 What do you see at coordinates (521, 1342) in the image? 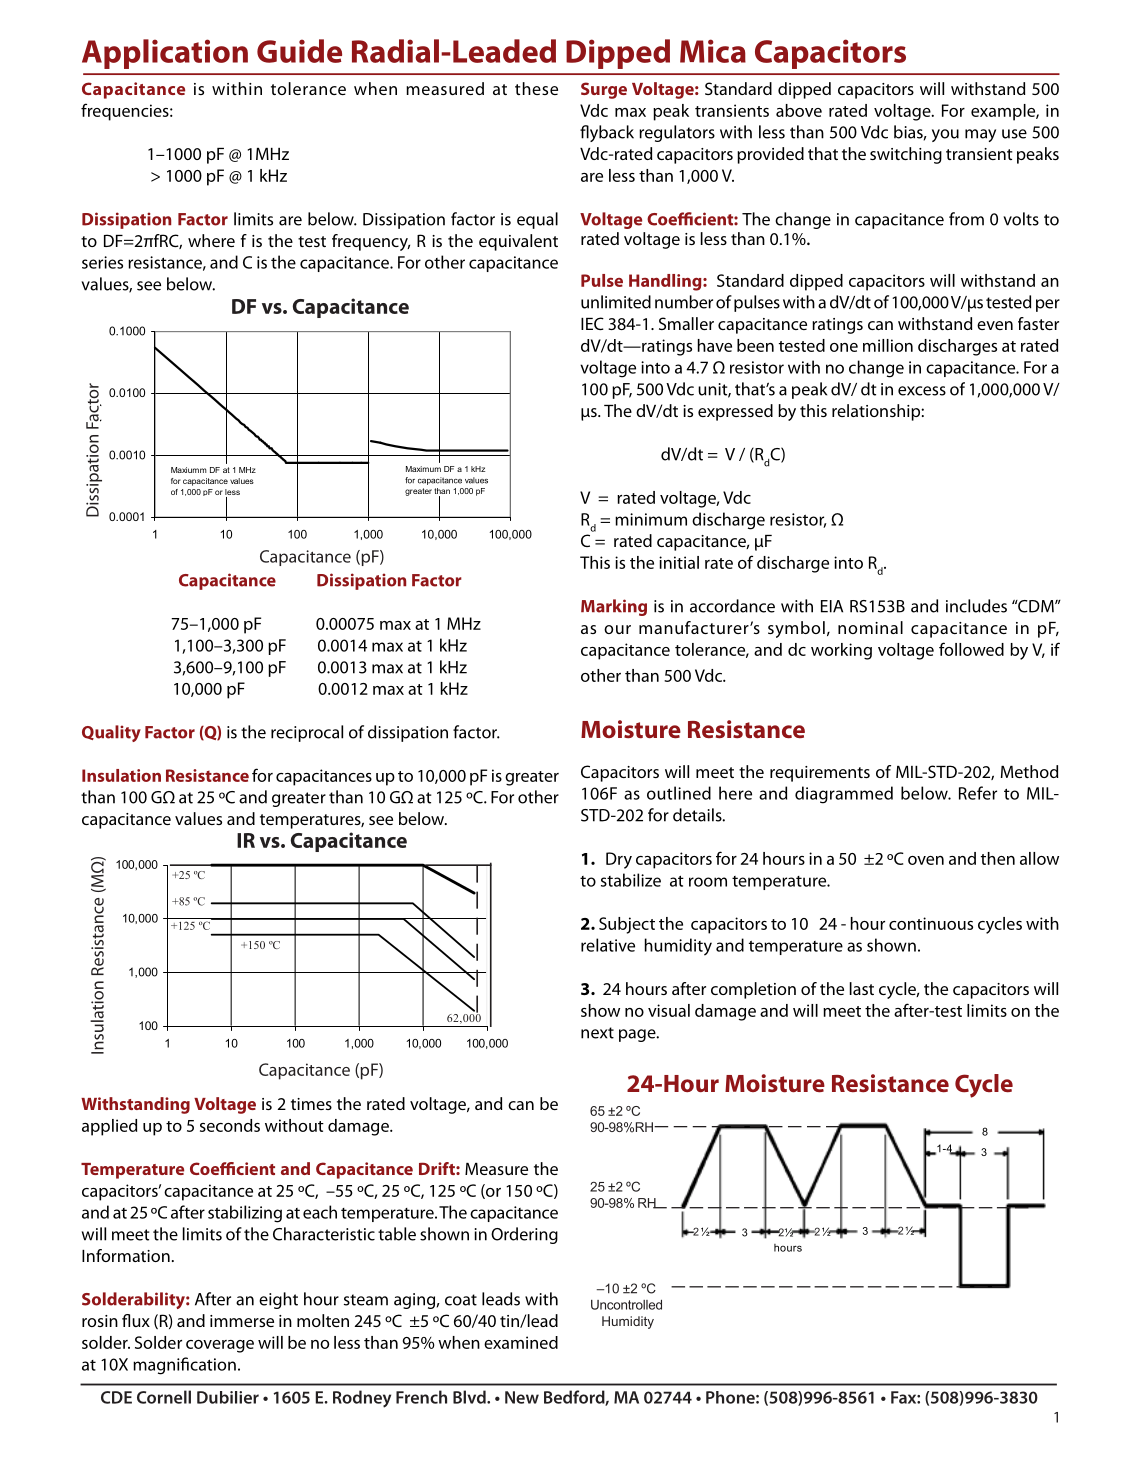
I see `examined` at bounding box center [521, 1342].
